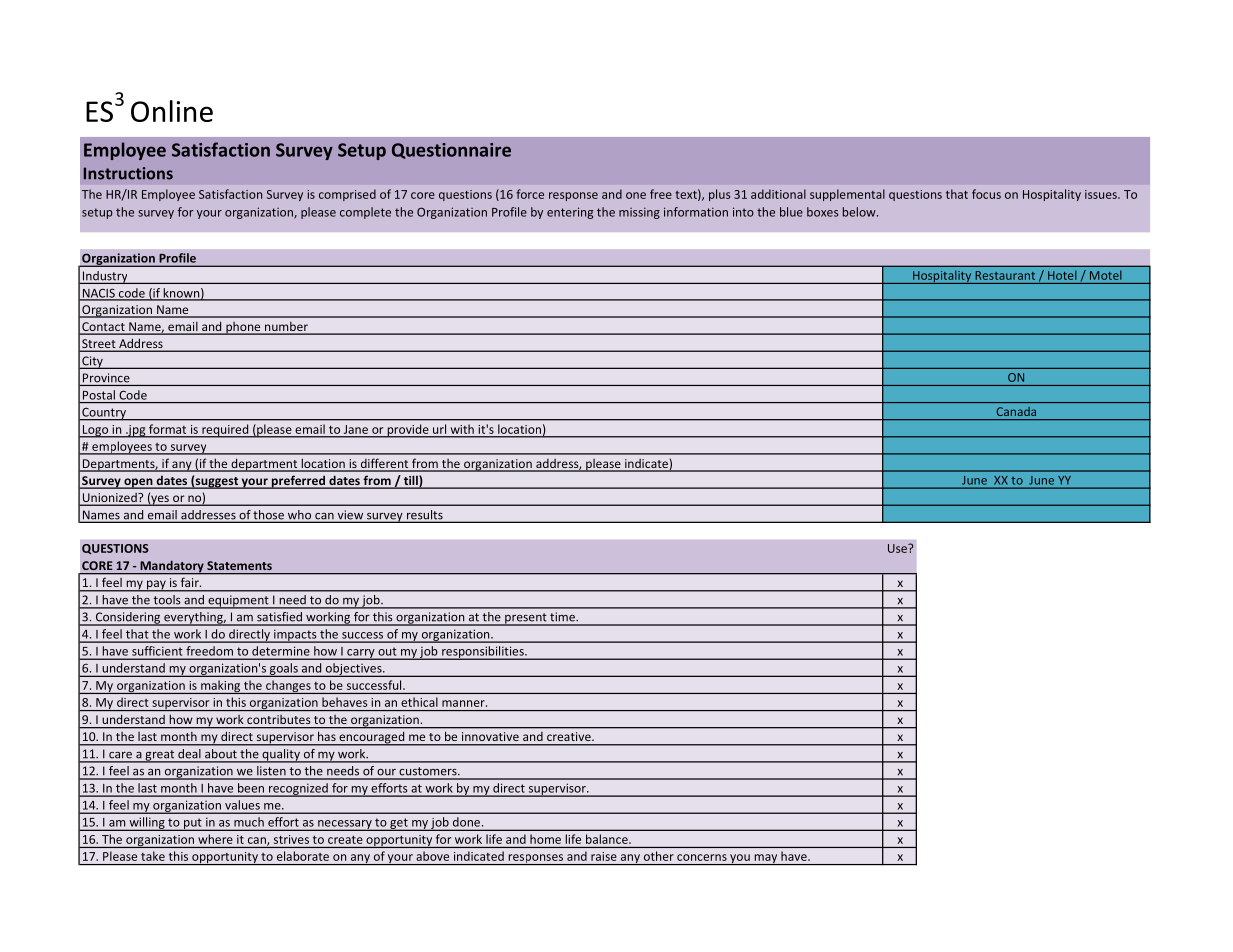 The height and width of the image is (952, 1233). I want to click on open, so click(138, 483).
